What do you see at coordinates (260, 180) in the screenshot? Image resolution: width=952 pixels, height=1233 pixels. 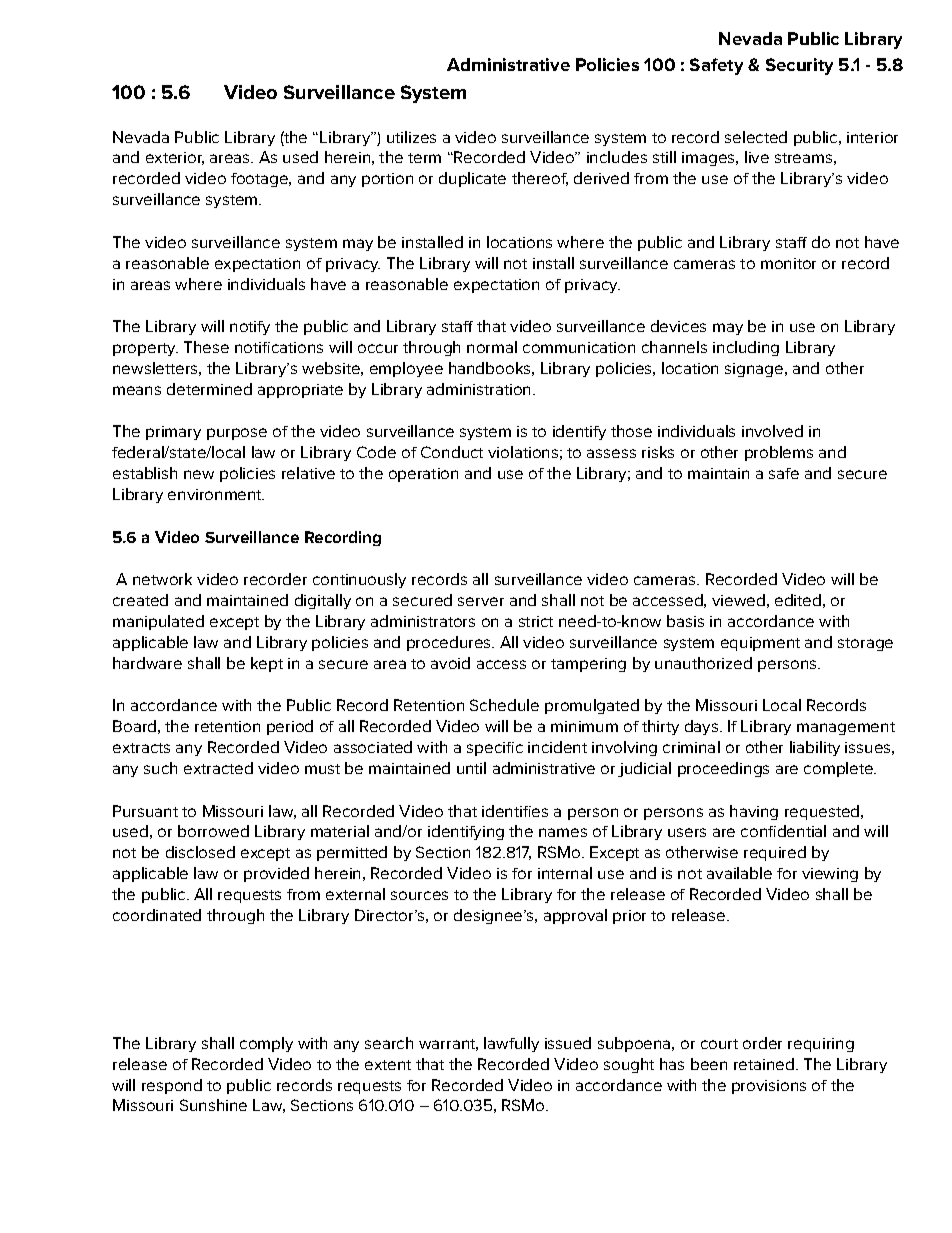 I see `footage` at bounding box center [260, 180].
